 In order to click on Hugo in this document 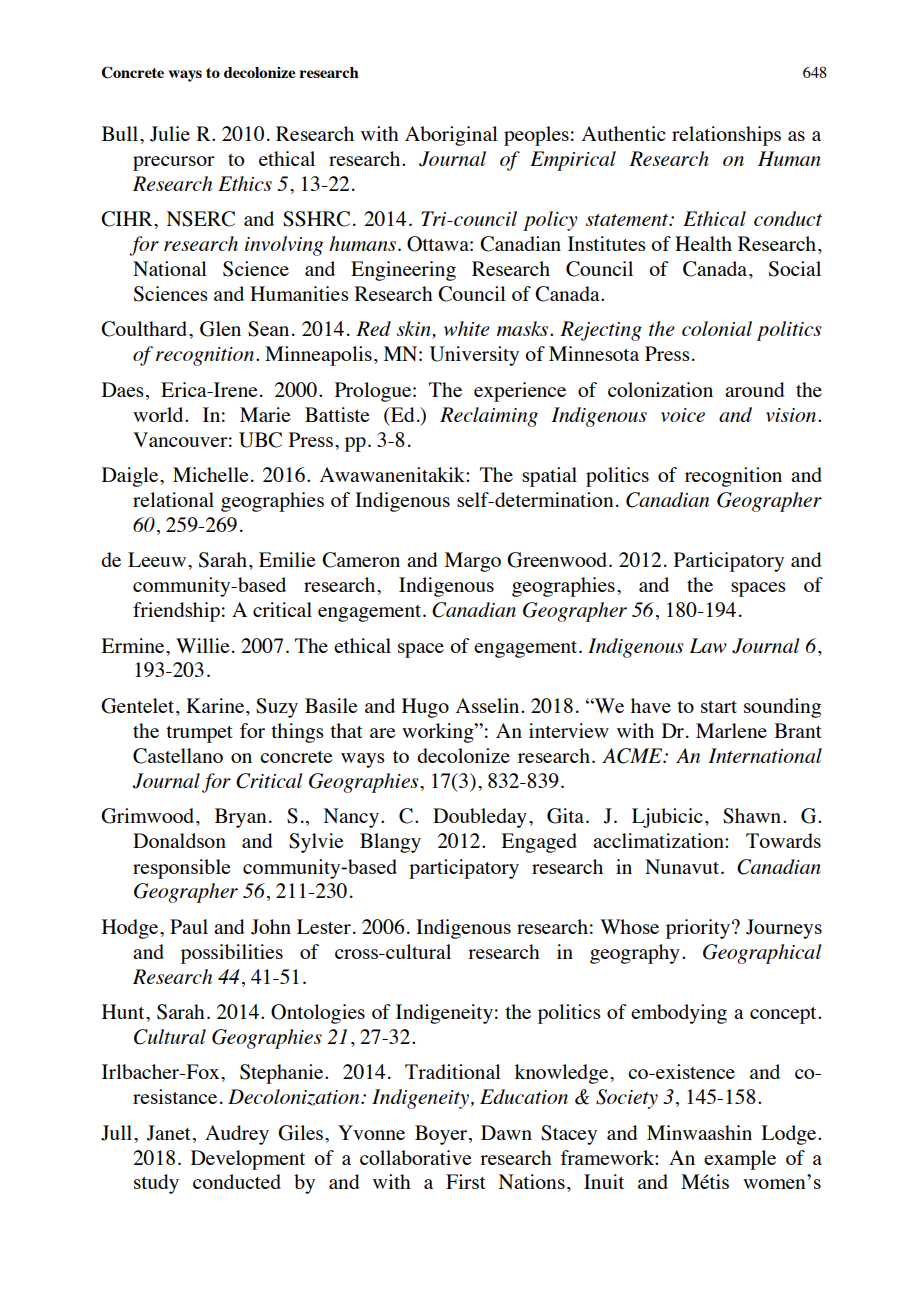, I will do `click(425, 708)`.
